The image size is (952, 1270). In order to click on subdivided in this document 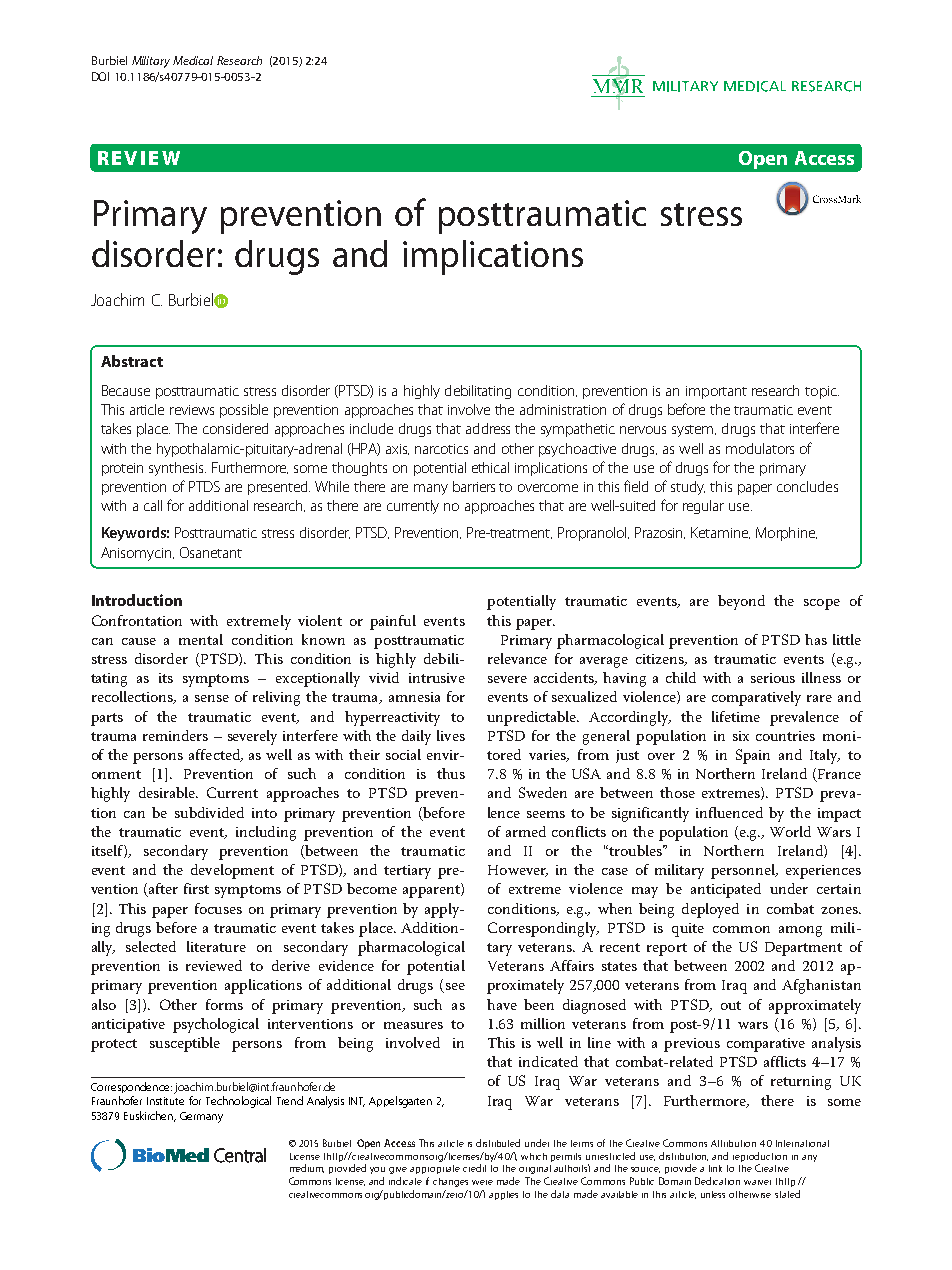, I will do `click(209, 812)`.
